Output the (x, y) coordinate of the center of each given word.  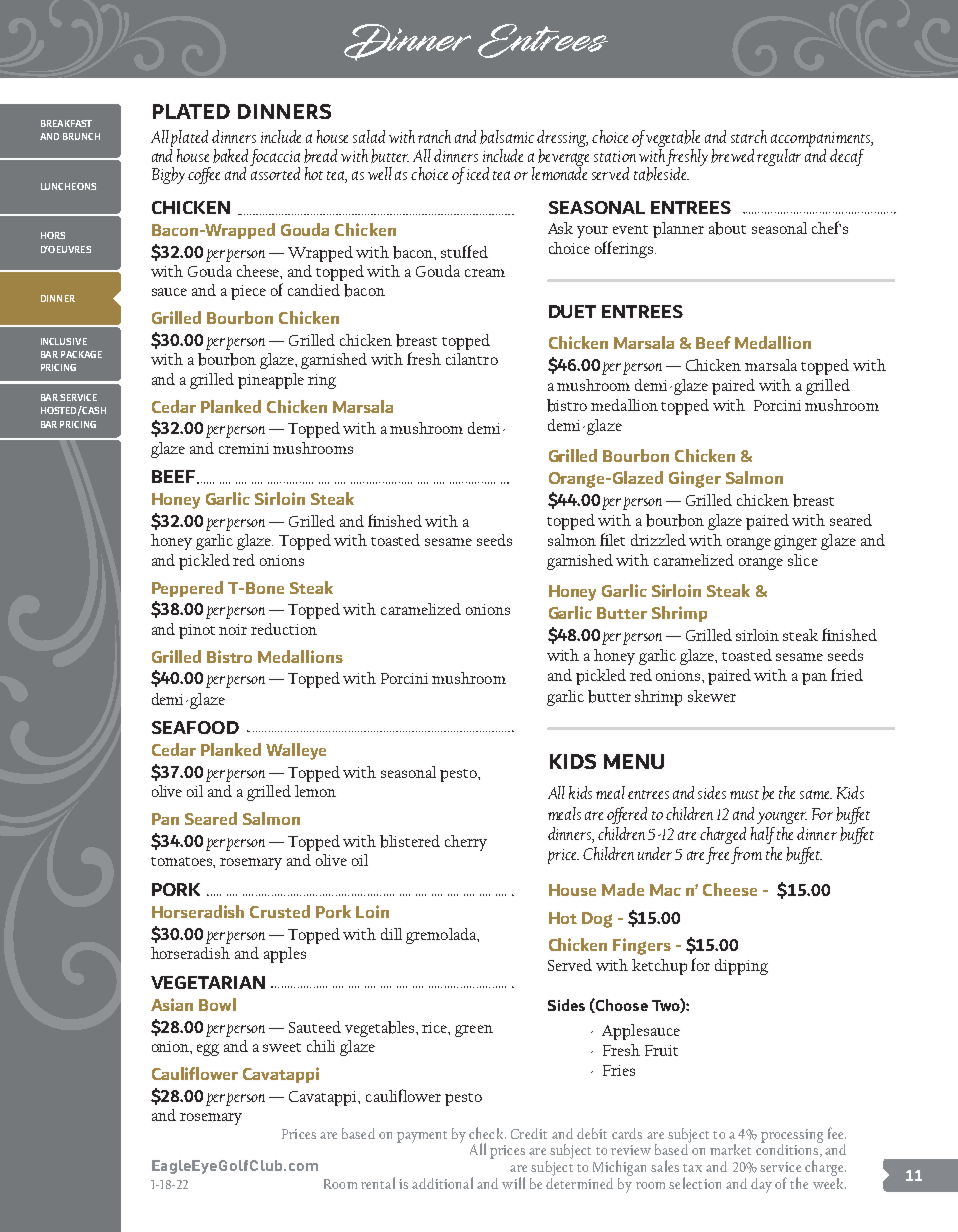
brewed (732, 156)
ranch (434, 136)
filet (612, 539)
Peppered (187, 589)
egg (208, 1050)
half (763, 835)
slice (803, 560)
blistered (410, 841)
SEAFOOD (195, 727)
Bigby (168, 175)
